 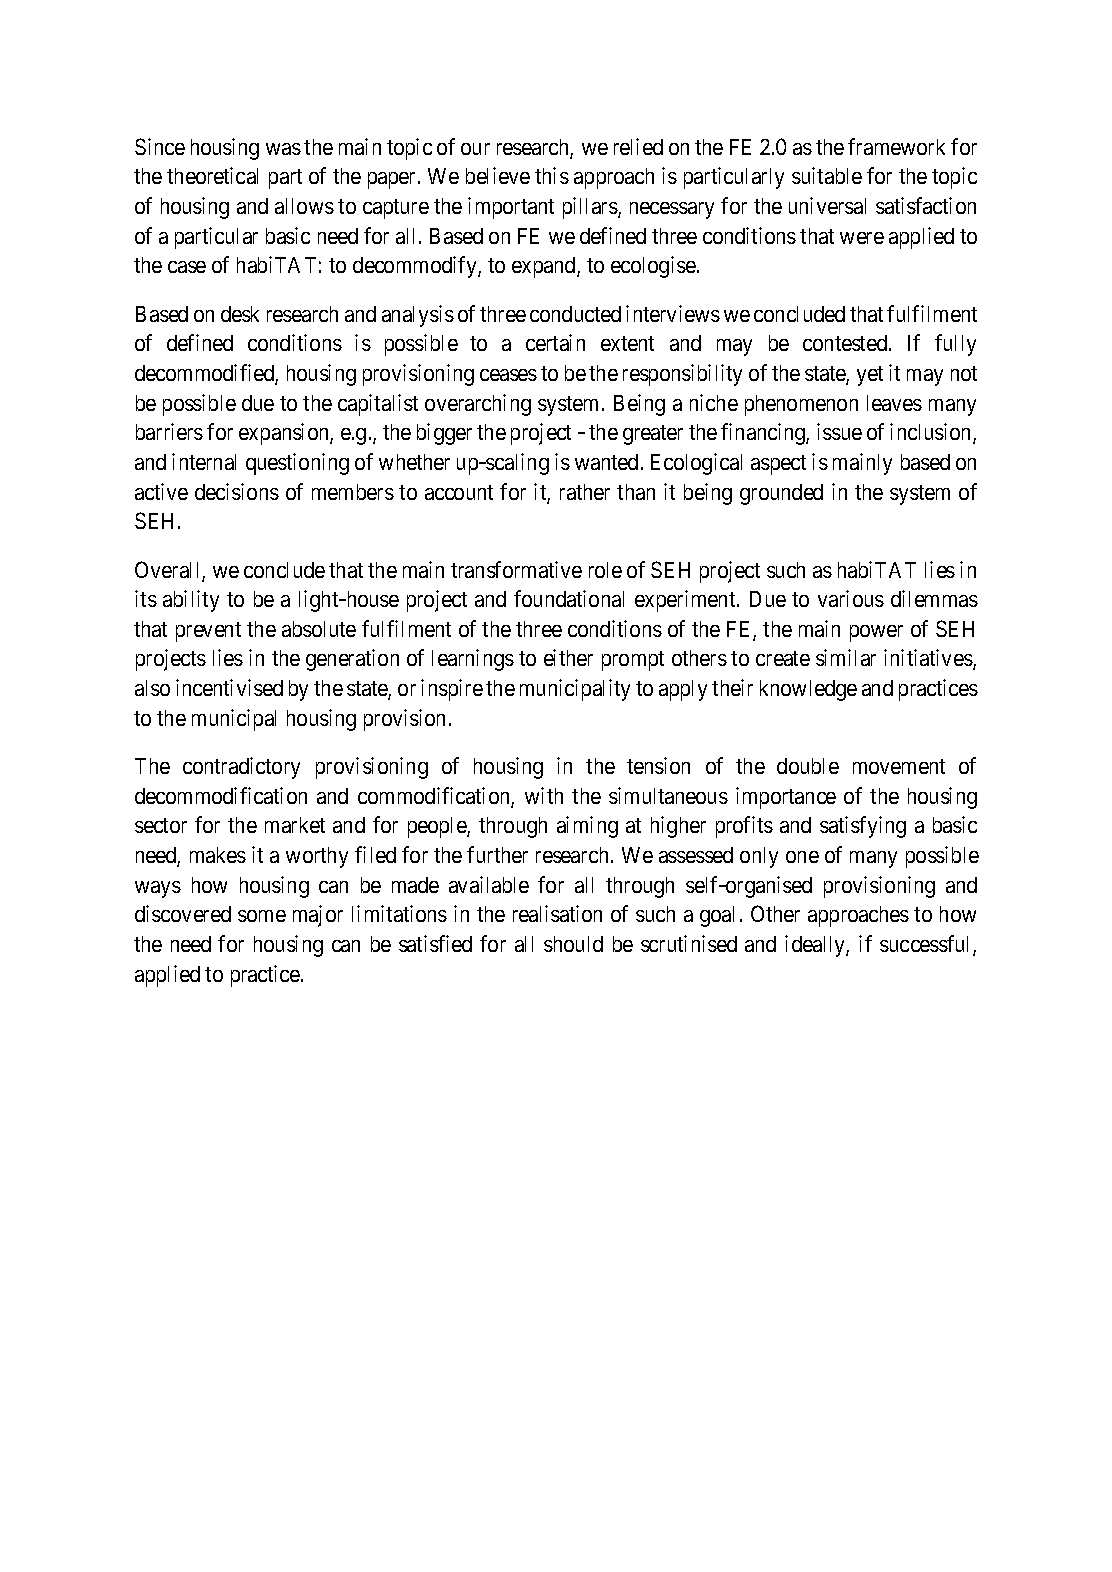 What do you see at coordinates (827, 175) in the page?
I see `suitable` at bounding box center [827, 175].
